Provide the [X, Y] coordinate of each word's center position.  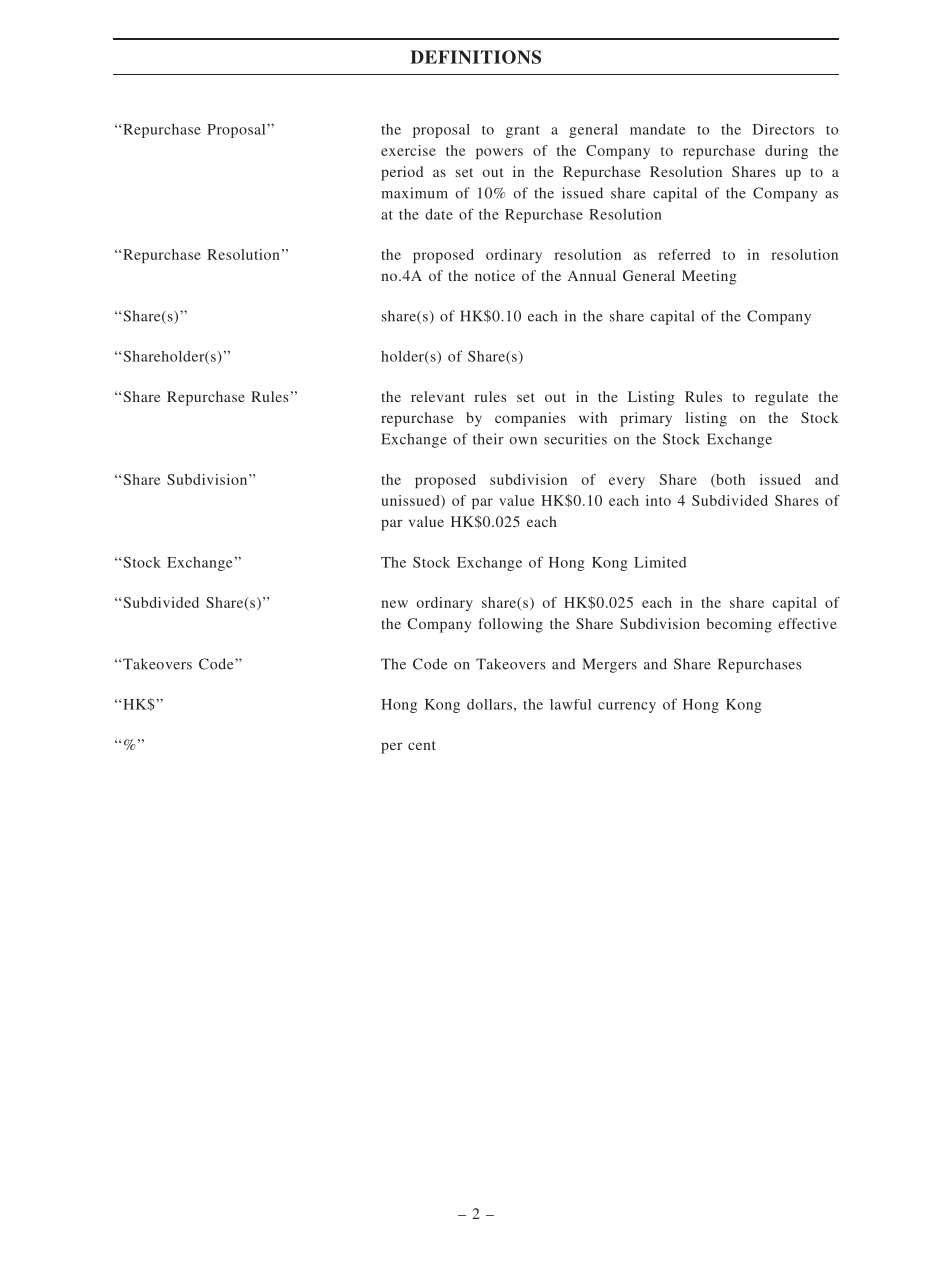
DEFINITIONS [475, 57]
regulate [781, 398]
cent [422, 745]
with [593, 417]
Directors [783, 129]
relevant [438, 396]
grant [523, 131]
